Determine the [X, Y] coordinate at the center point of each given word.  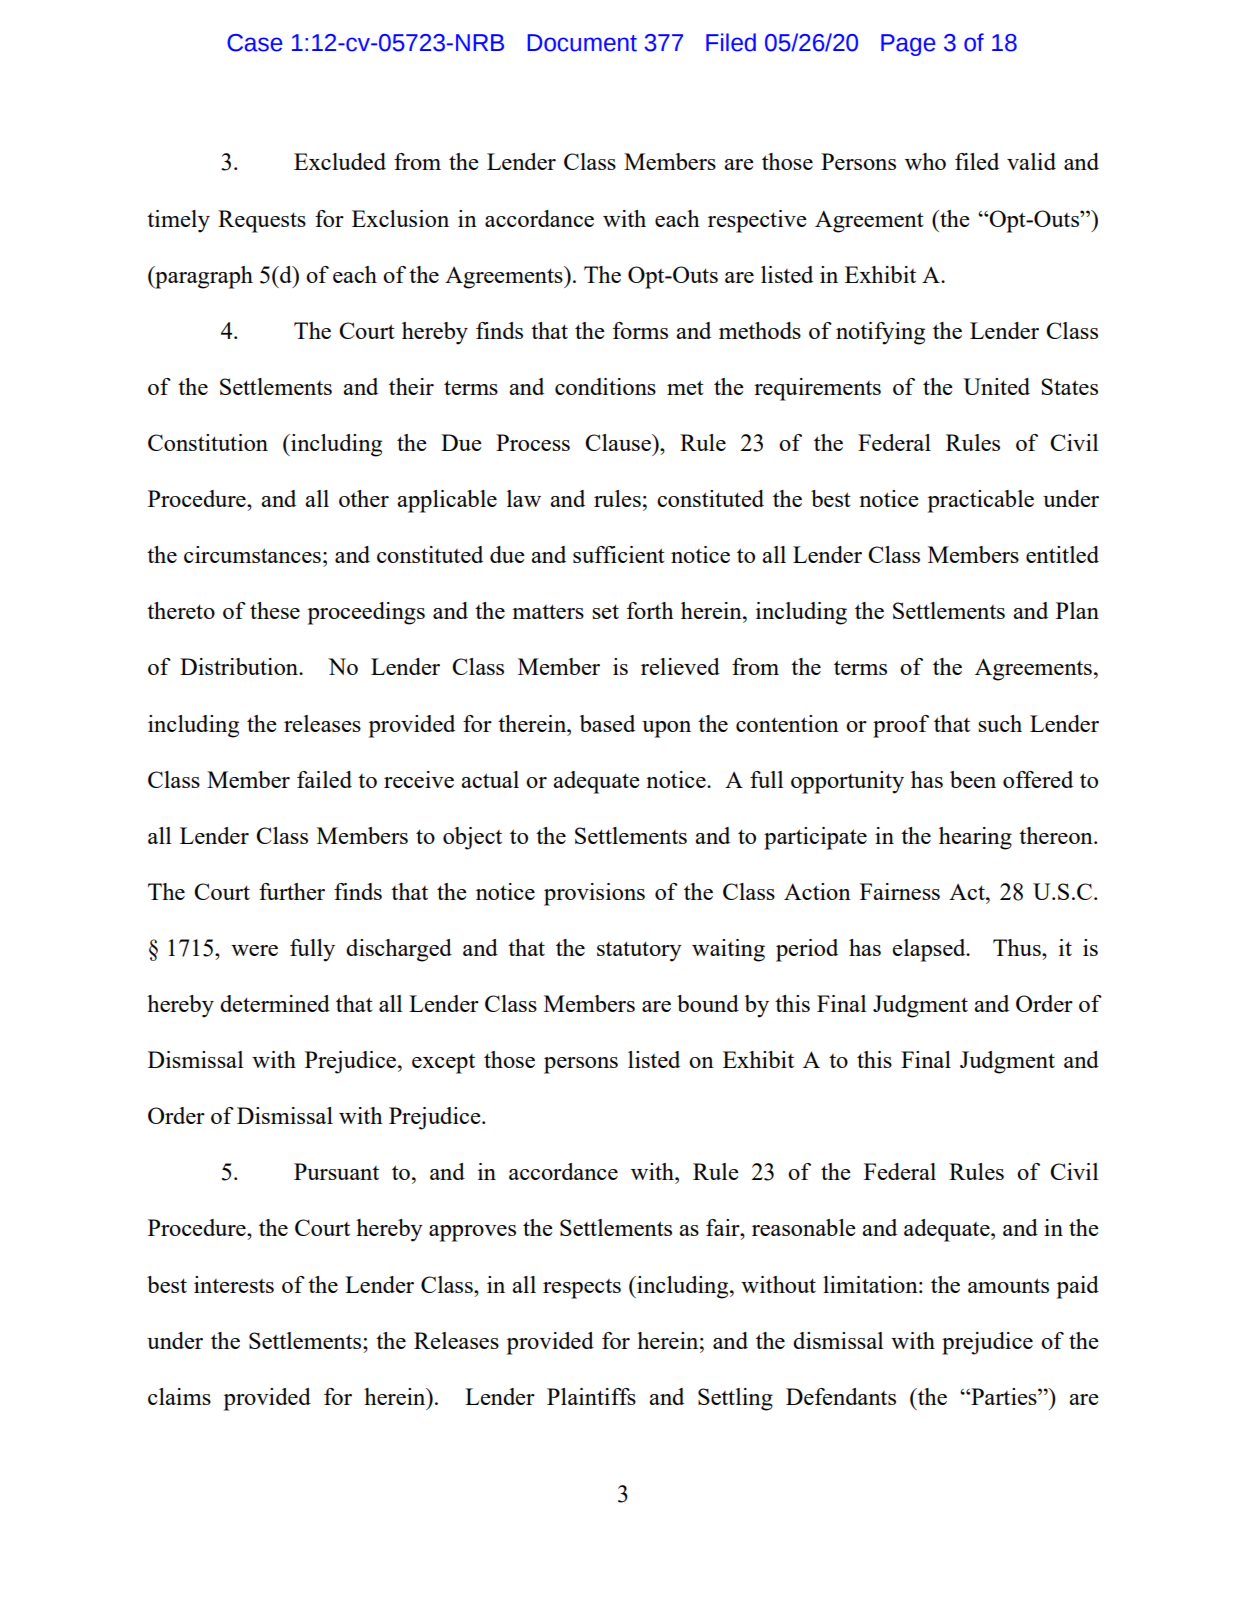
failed [324, 779]
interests [234, 1284]
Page [908, 45]
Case [255, 43]
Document [582, 43]
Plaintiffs [591, 1396]
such [1000, 723]
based [607, 723]
